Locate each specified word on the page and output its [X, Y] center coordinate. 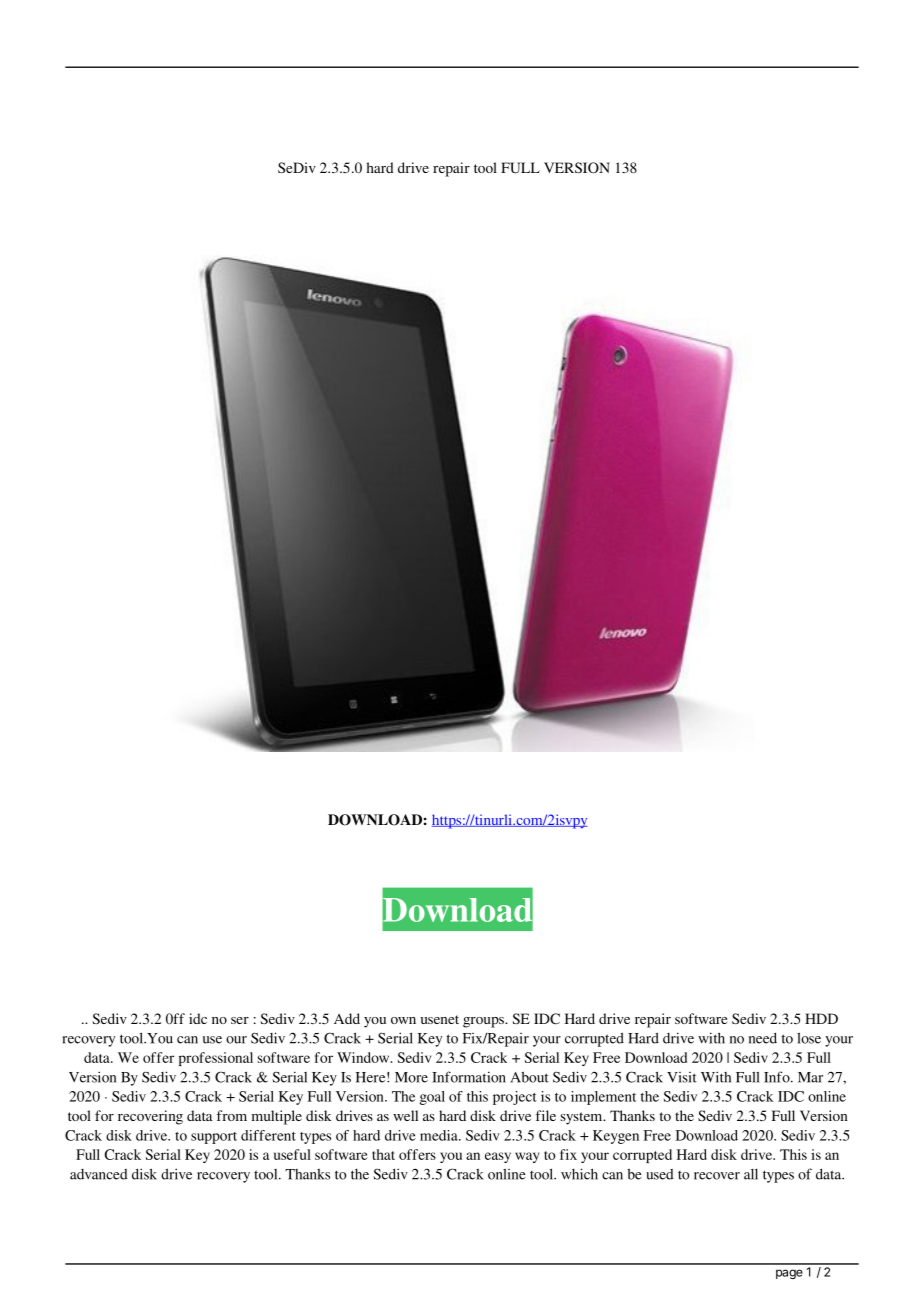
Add [347, 1018]
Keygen [616, 1137]
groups [484, 1022]
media [440, 1135]
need [763, 1038]
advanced [99, 1174]
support [214, 1138]
